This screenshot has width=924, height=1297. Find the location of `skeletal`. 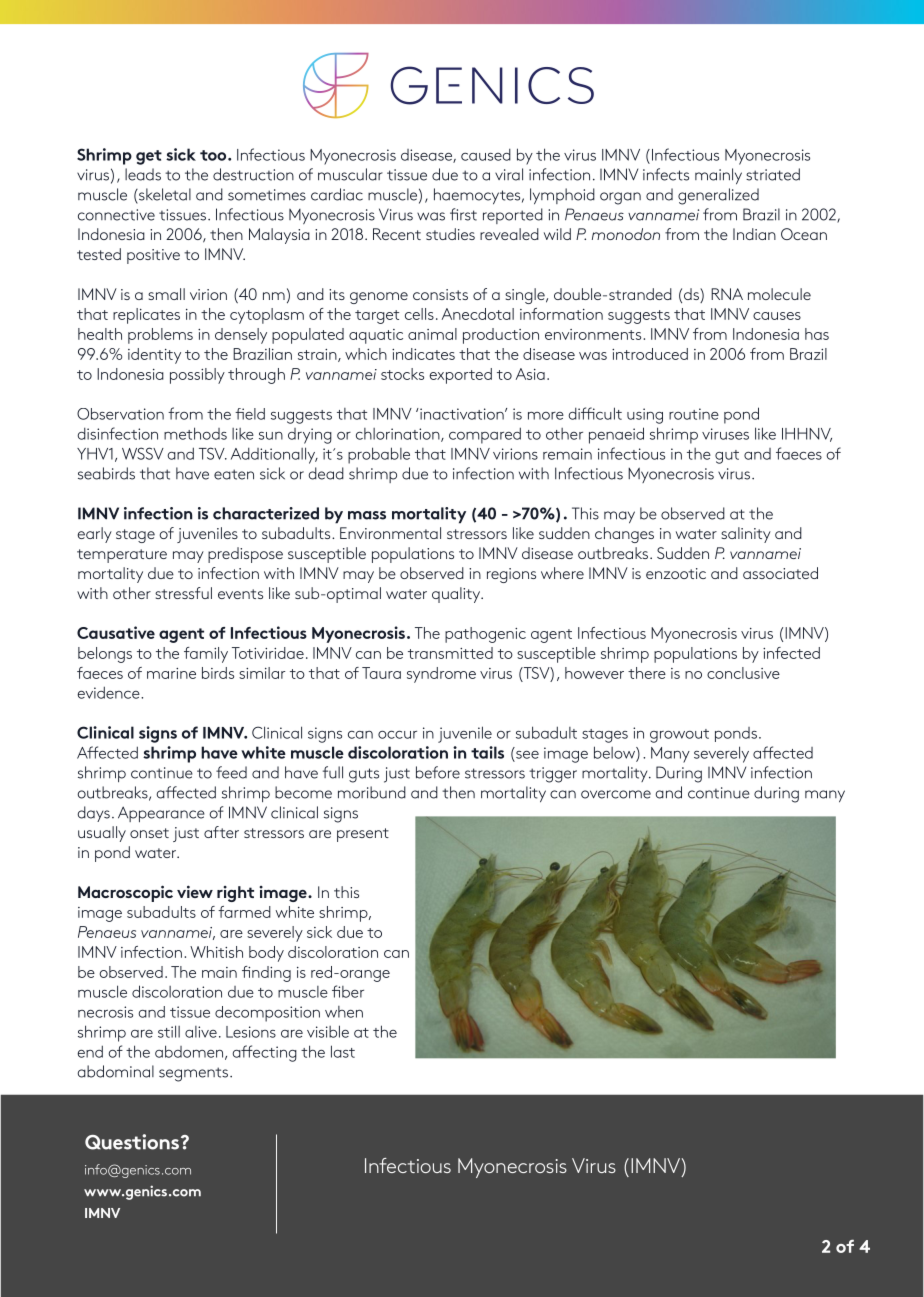

skeletal is located at coordinates (164, 195).
